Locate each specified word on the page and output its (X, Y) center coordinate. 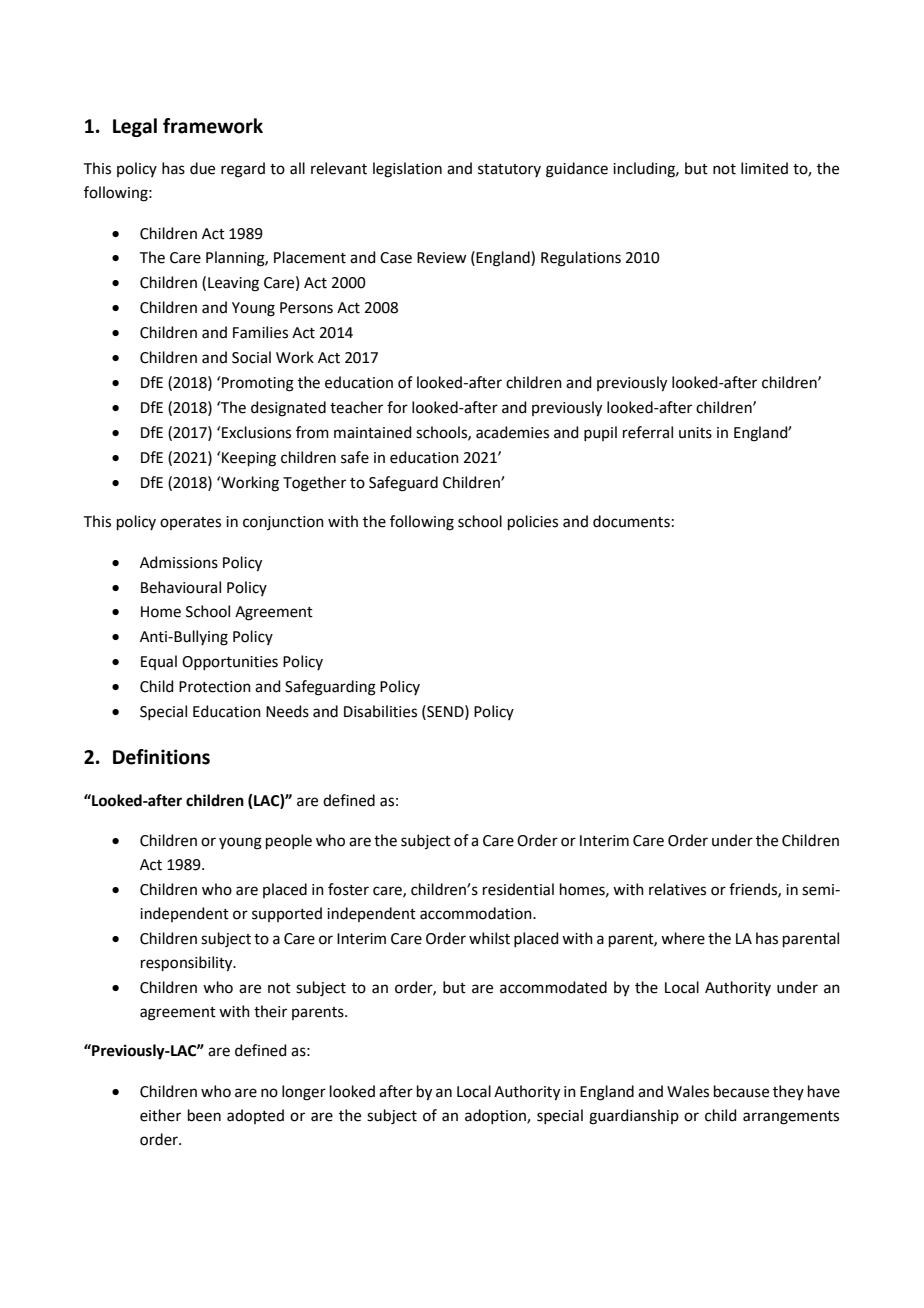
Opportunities (230, 663)
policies (533, 522)
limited (764, 168)
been (204, 1115)
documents (631, 521)
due (202, 168)
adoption (496, 1116)
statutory (509, 170)
